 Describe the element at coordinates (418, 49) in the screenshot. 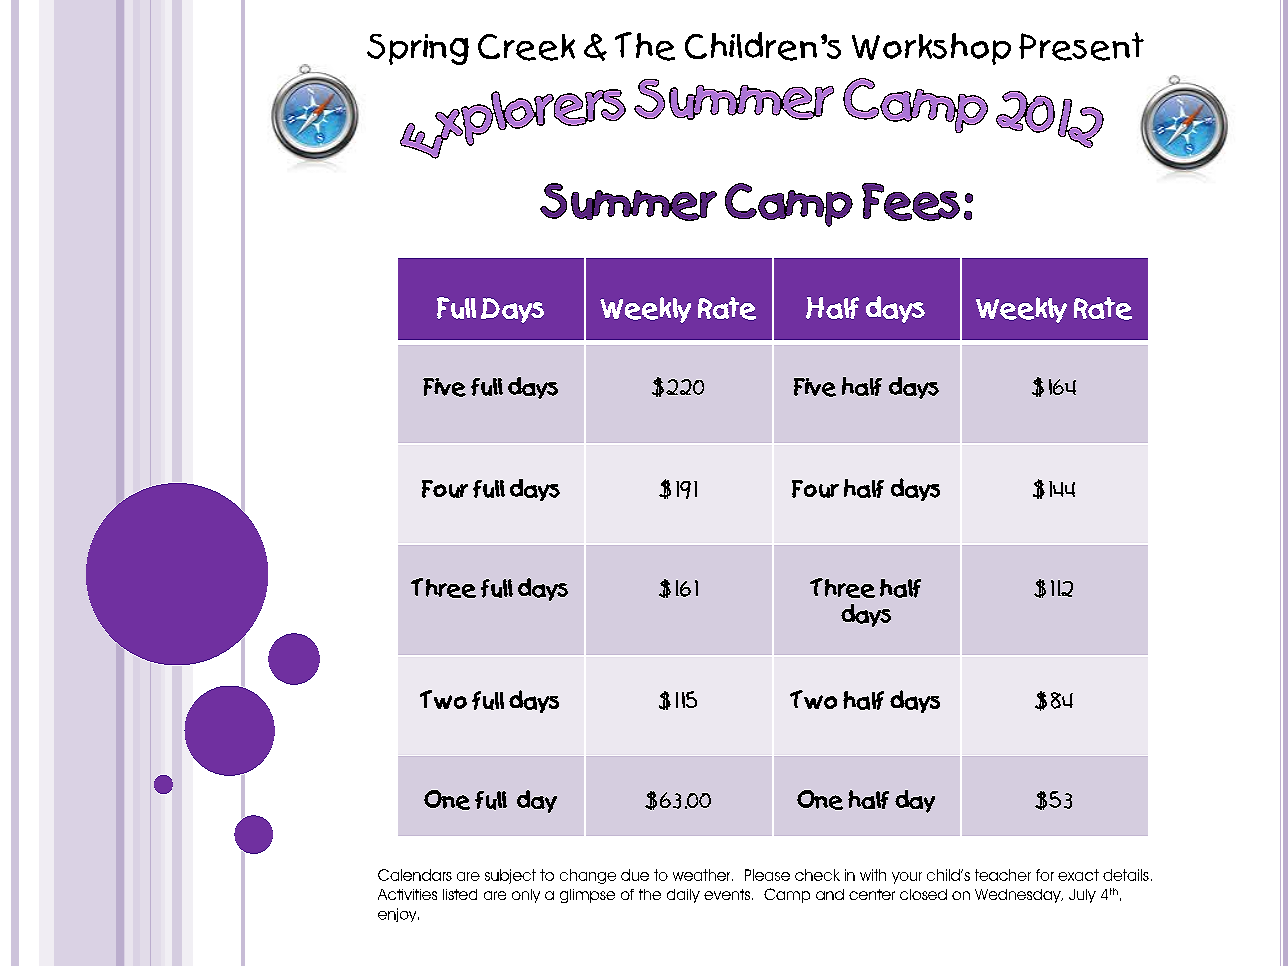

I see `Spring` at that location.
